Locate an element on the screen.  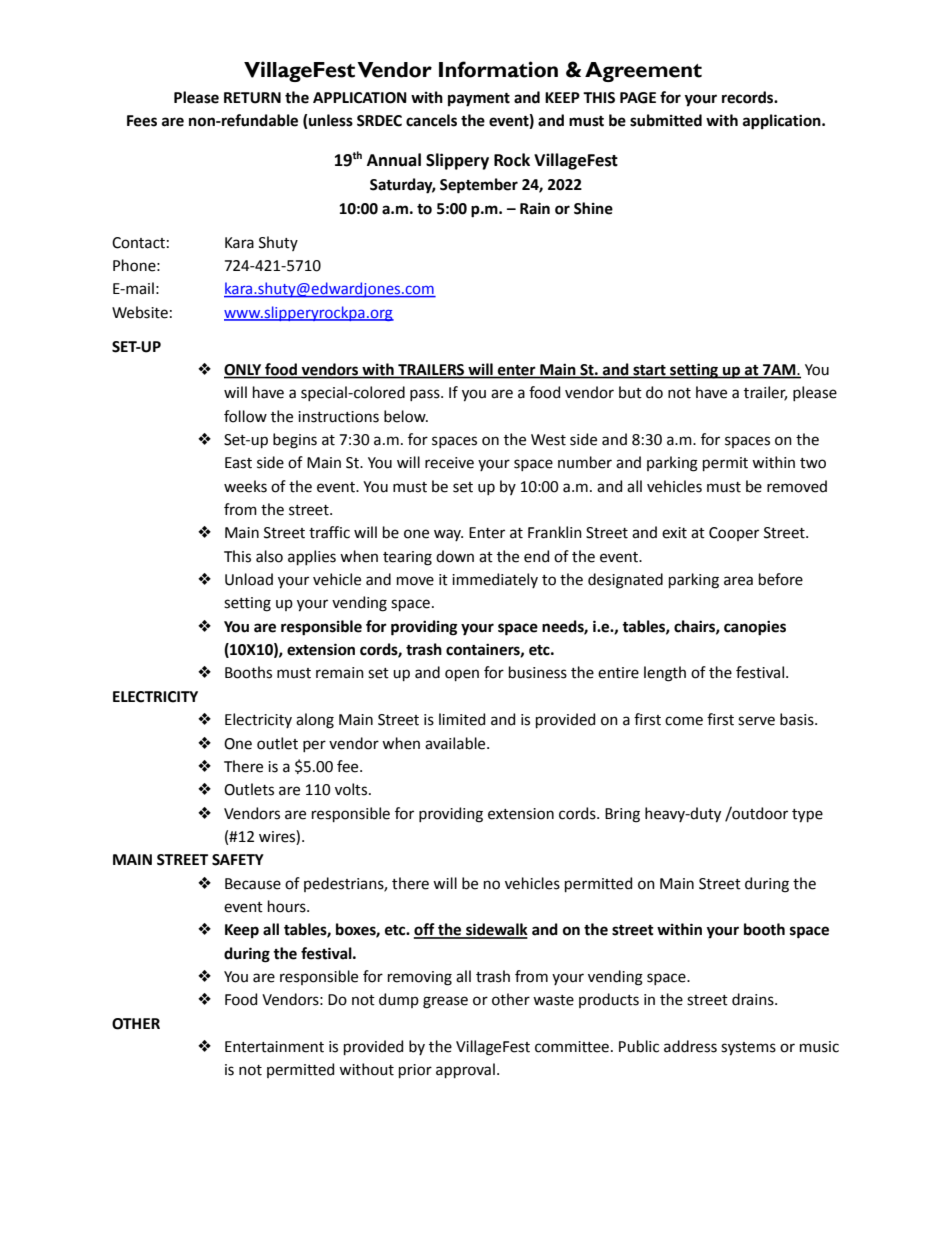
immediately is located at coordinates (495, 580).
